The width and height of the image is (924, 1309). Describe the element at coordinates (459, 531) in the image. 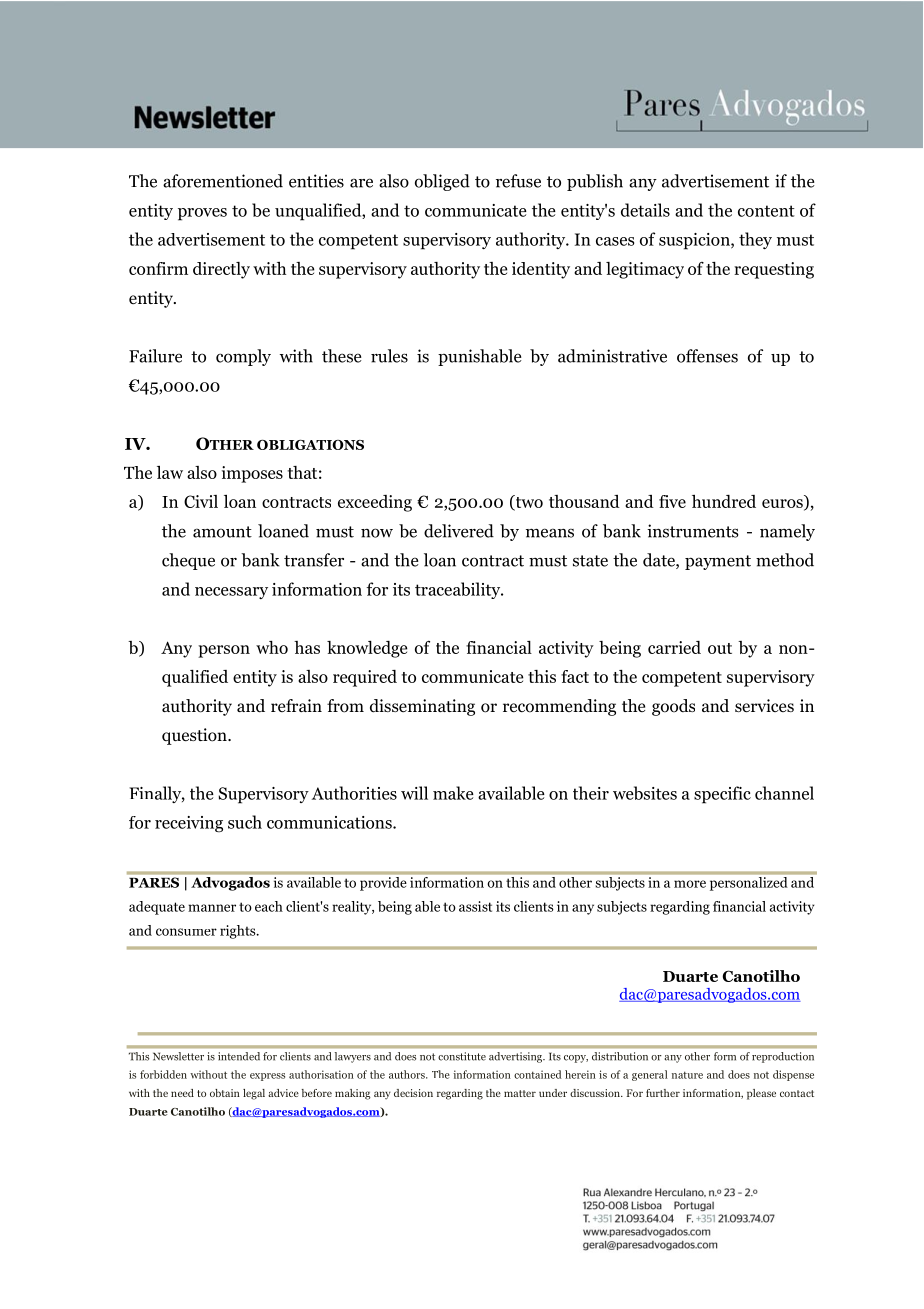

I see `delivered` at that location.
